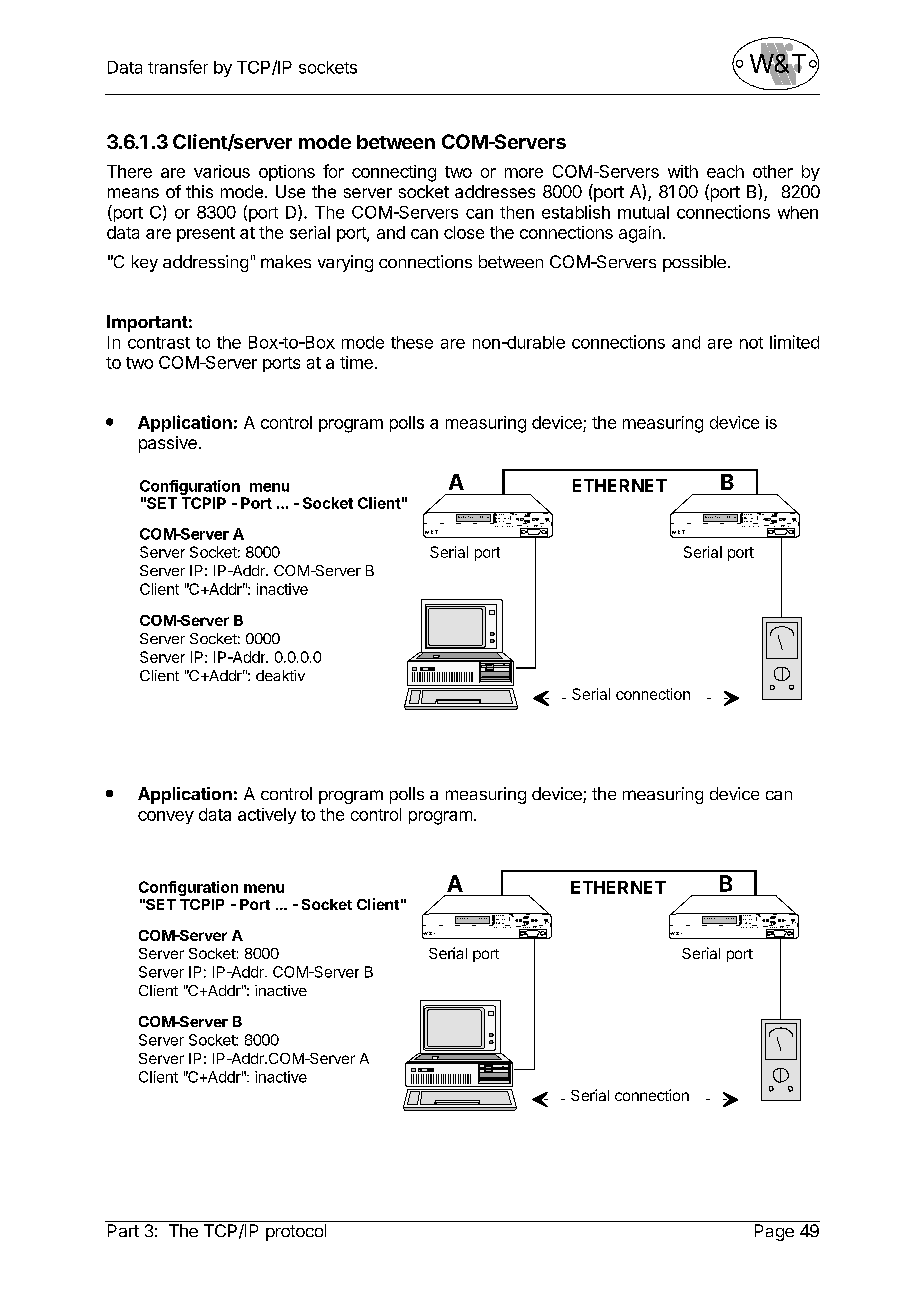 This document has width=924, height=1313. What do you see at coordinates (168, 444) in the document?
I see `passive` at bounding box center [168, 444].
